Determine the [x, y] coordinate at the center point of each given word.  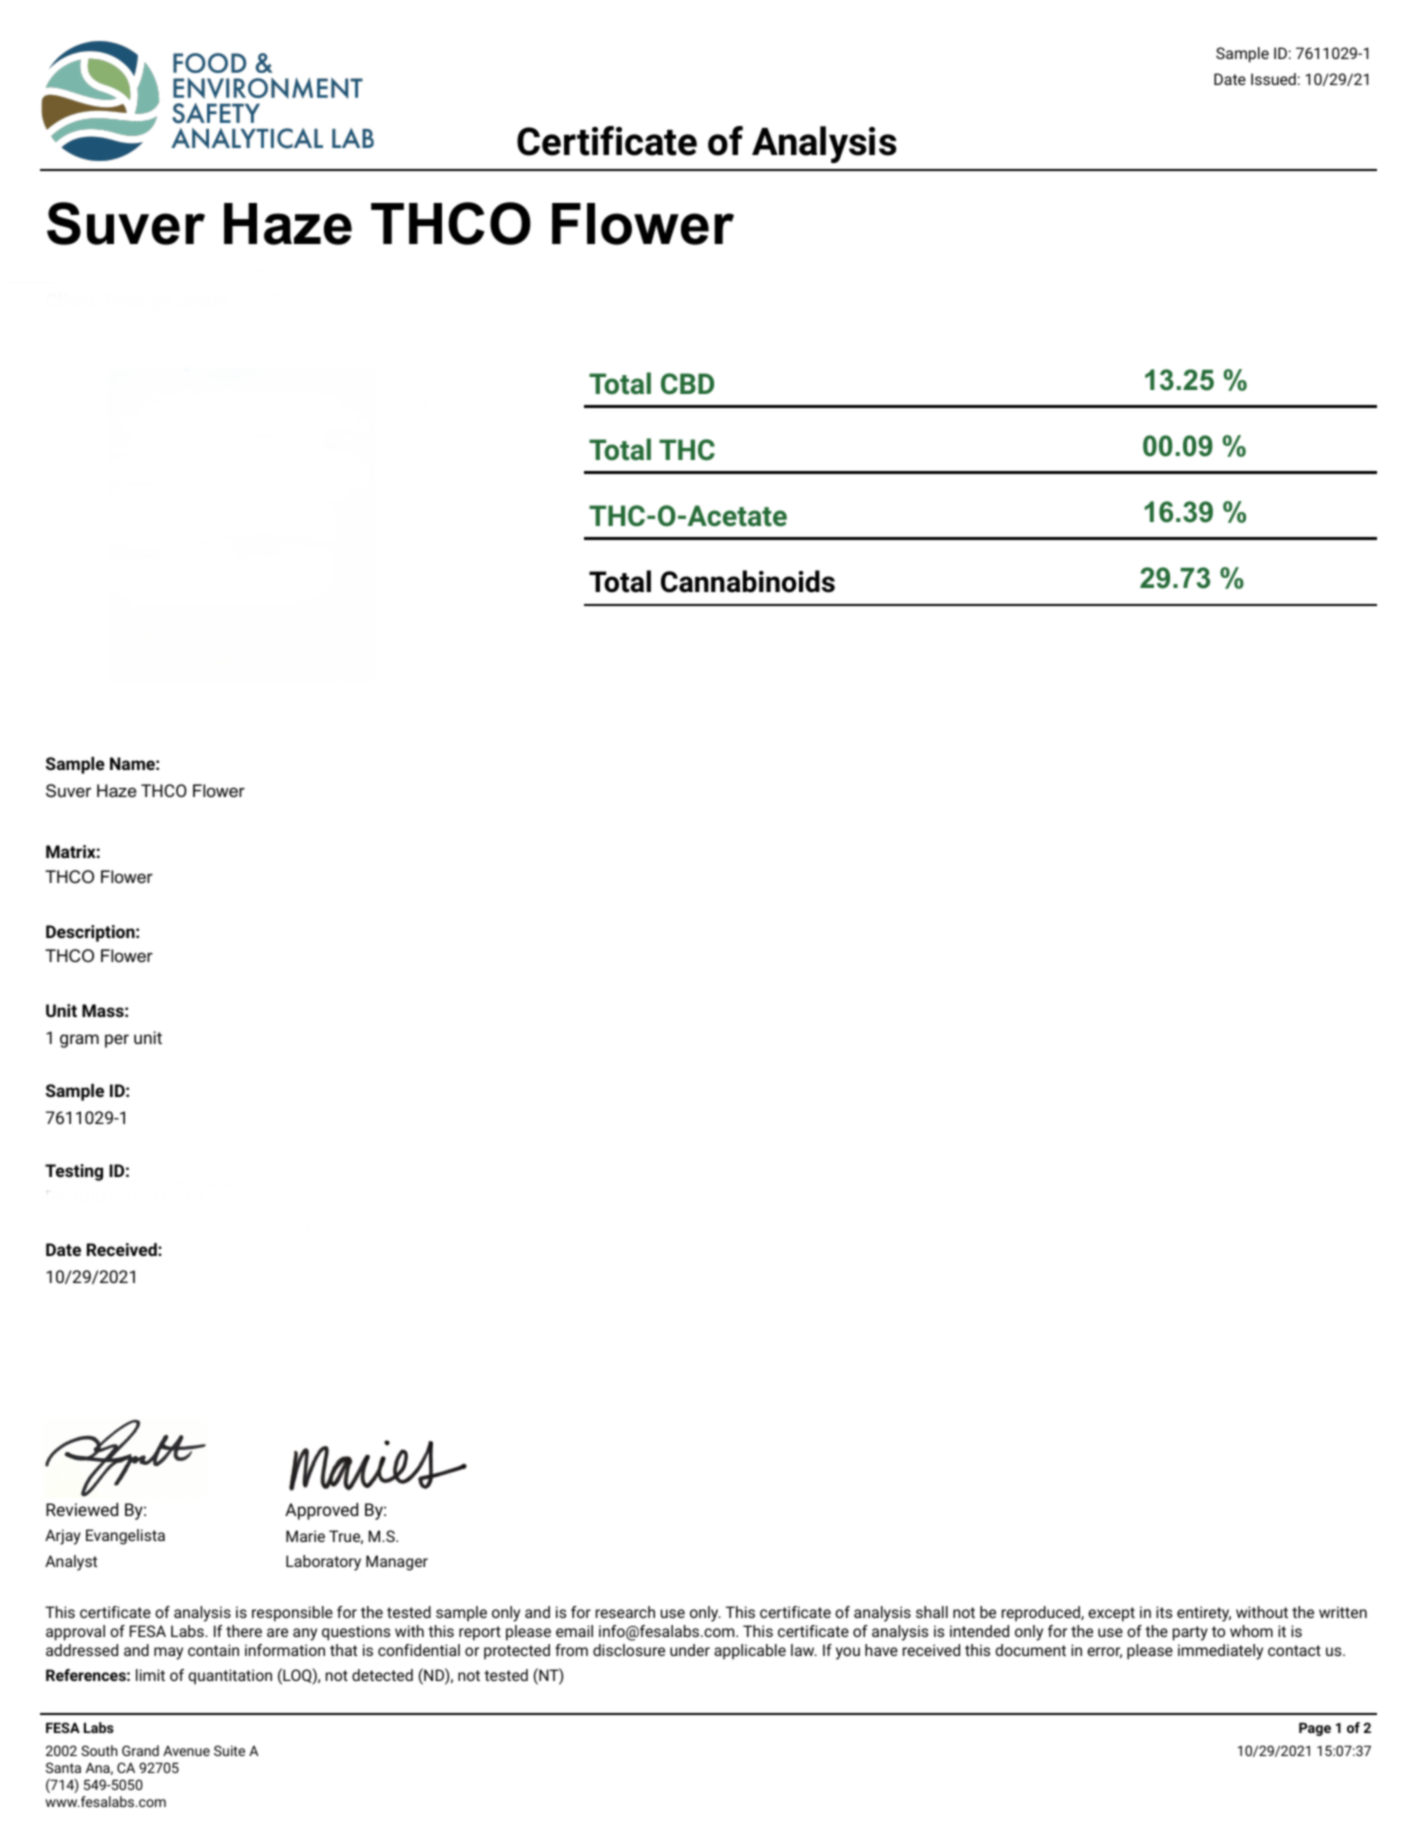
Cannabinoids [748, 581]
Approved [321, 1511]
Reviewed [82, 1509]
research [625, 1612]
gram [79, 1041]
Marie [305, 1536]
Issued [1273, 79]
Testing [74, 1172]
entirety [1204, 1614]
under [690, 1650]
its [1164, 1612]
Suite [229, 1750]
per [117, 1041]
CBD [687, 384]
